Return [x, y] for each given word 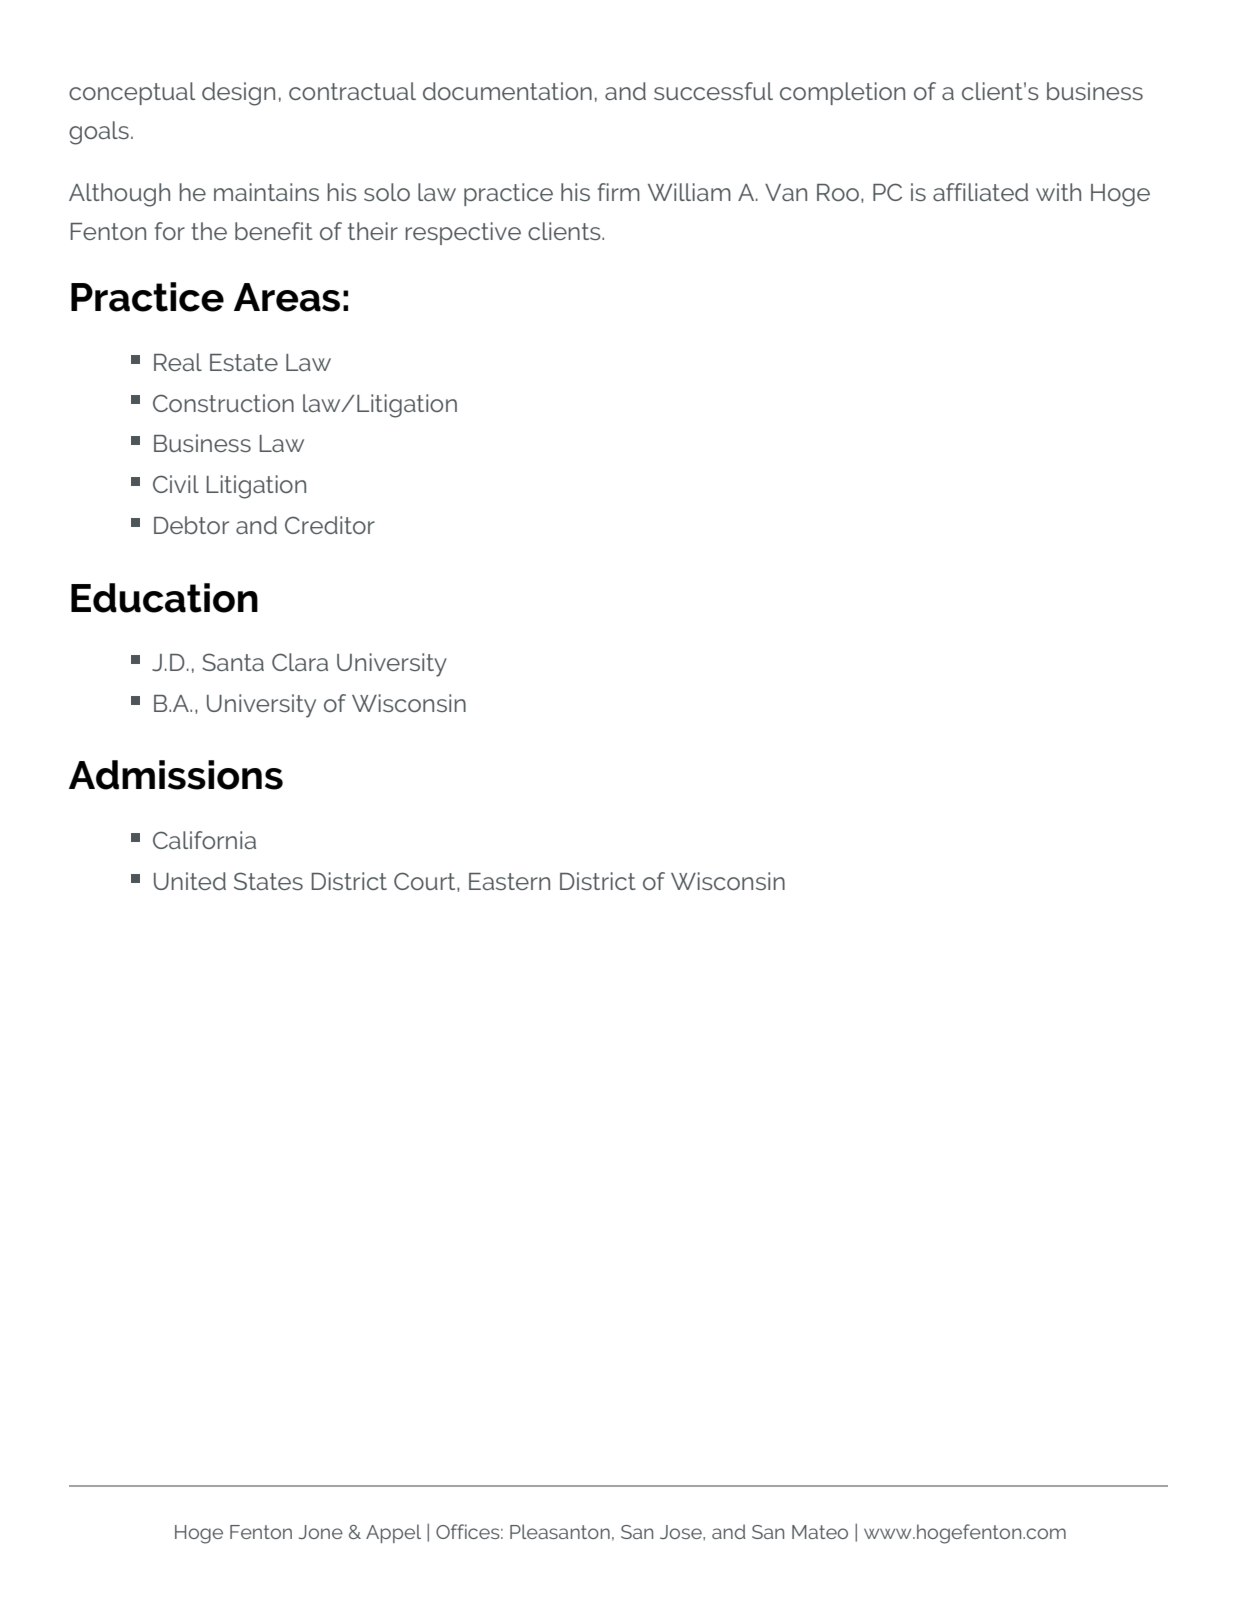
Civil [176, 484]
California [204, 840]
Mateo [820, 1532]
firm [619, 192]
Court [426, 881]
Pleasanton [560, 1531]
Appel [393, 1533]
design [238, 94]
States [268, 881]
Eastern [509, 881]
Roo [838, 192]
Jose [682, 1532]
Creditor [330, 525]
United [190, 881]
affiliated [980, 192]
